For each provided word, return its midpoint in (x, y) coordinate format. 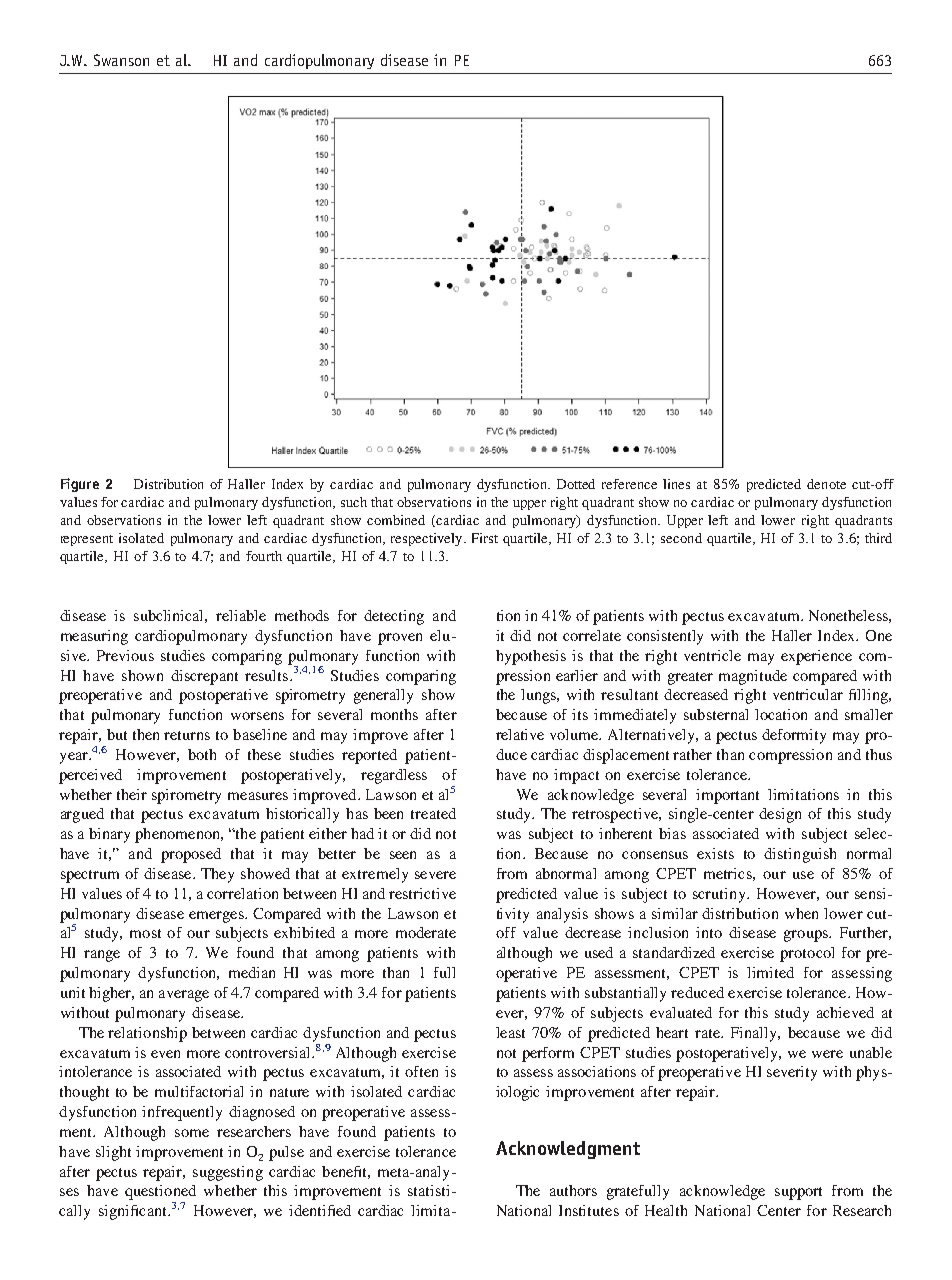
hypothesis (531, 657)
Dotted (576, 484)
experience (816, 657)
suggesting (228, 1173)
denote (826, 484)
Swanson (121, 60)
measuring (94, 637)
